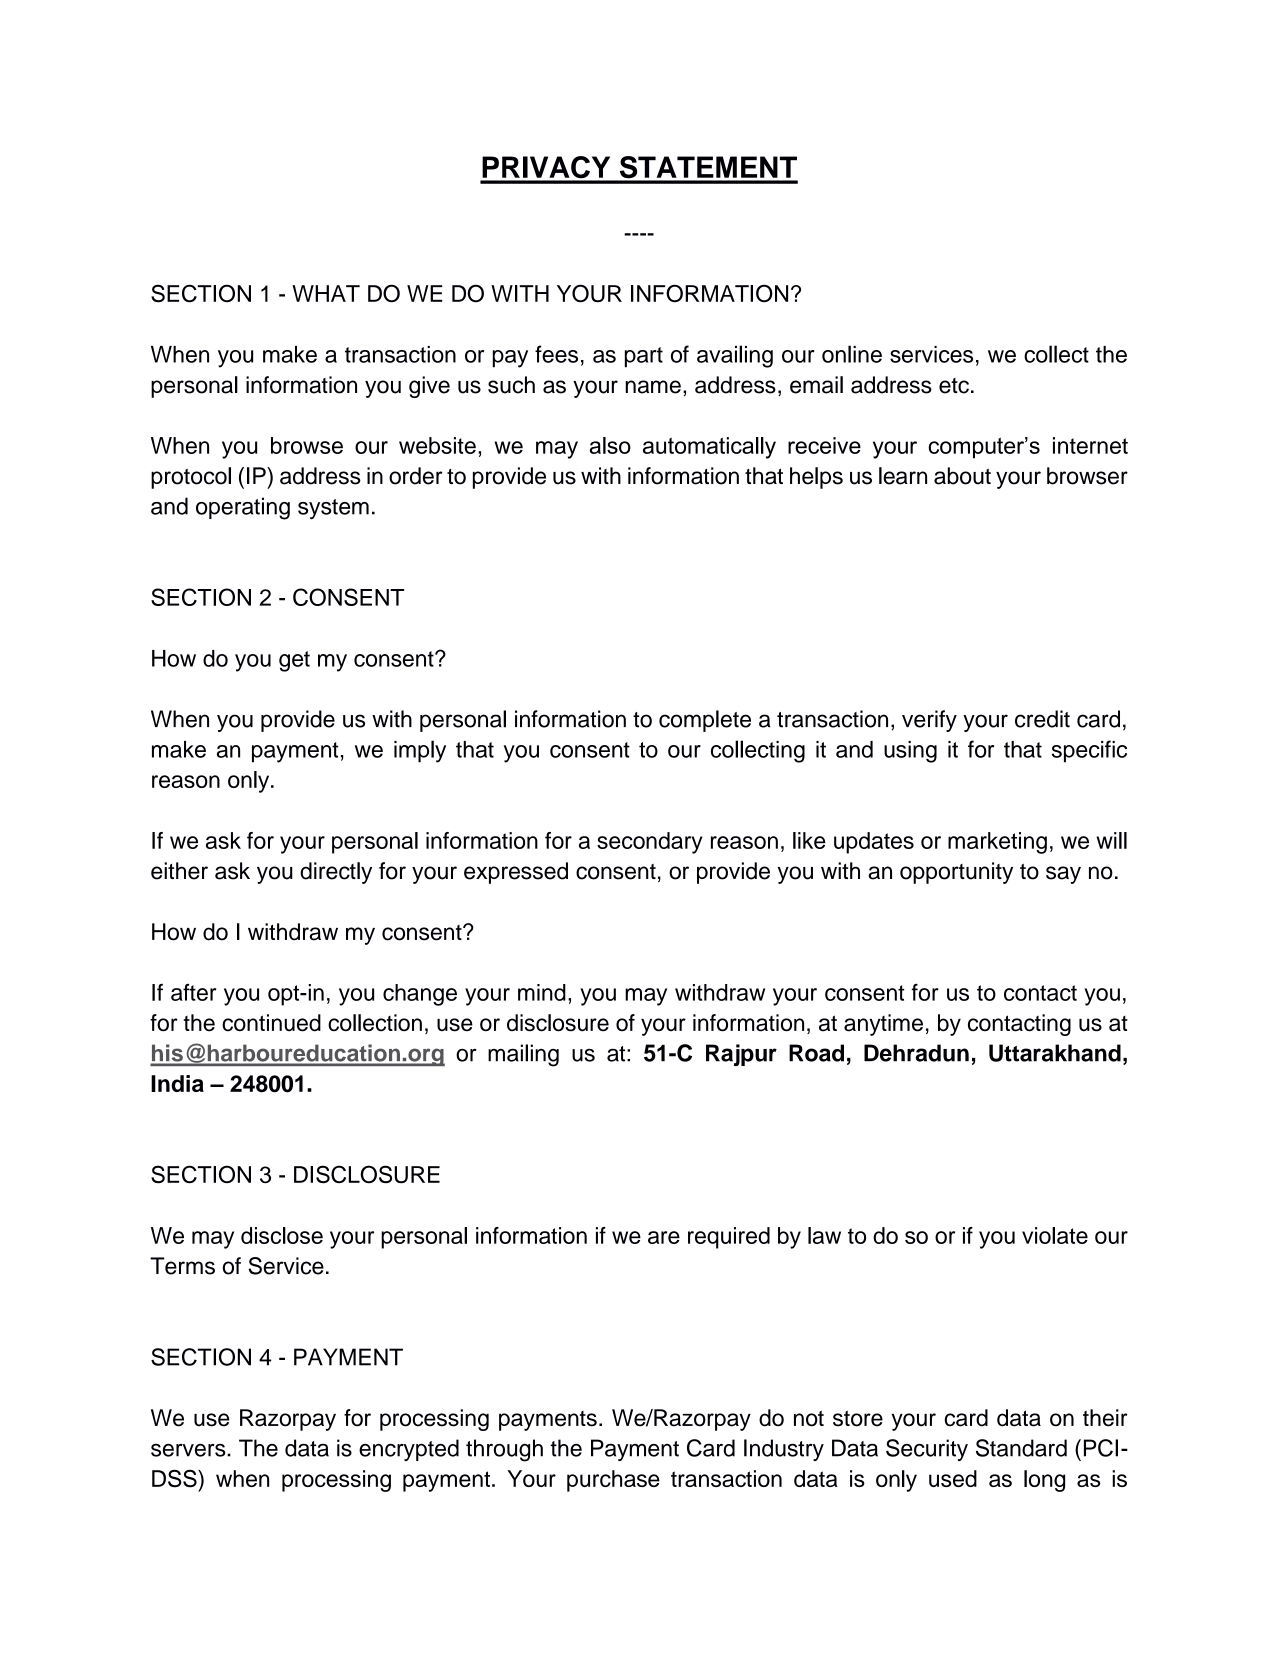 The image size is (1278, 1654). Describe the element at coordinates (613, 1481) in the screenshot. I see `purchase` at that location.
